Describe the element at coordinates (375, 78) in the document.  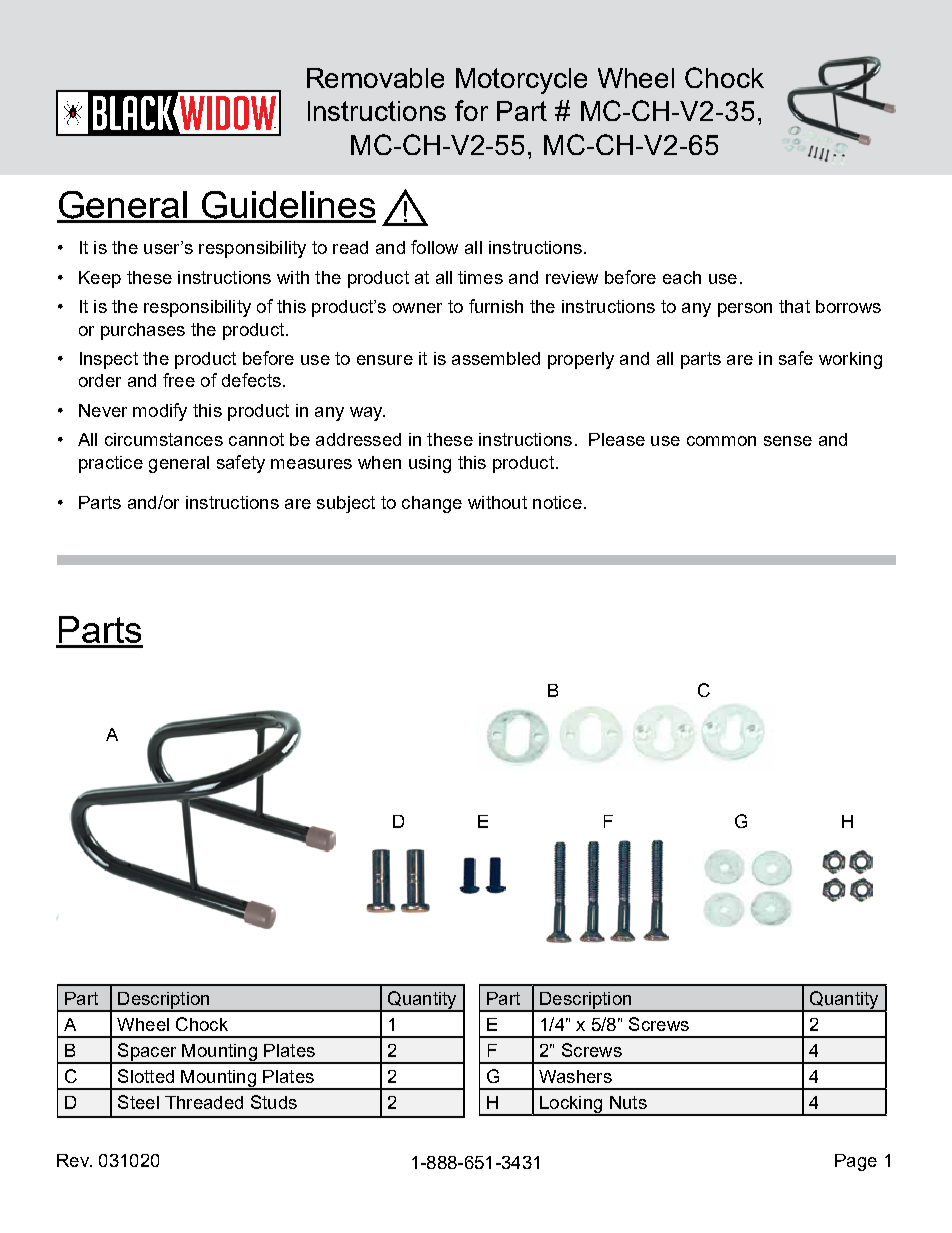
I see `Removable` at that location.
